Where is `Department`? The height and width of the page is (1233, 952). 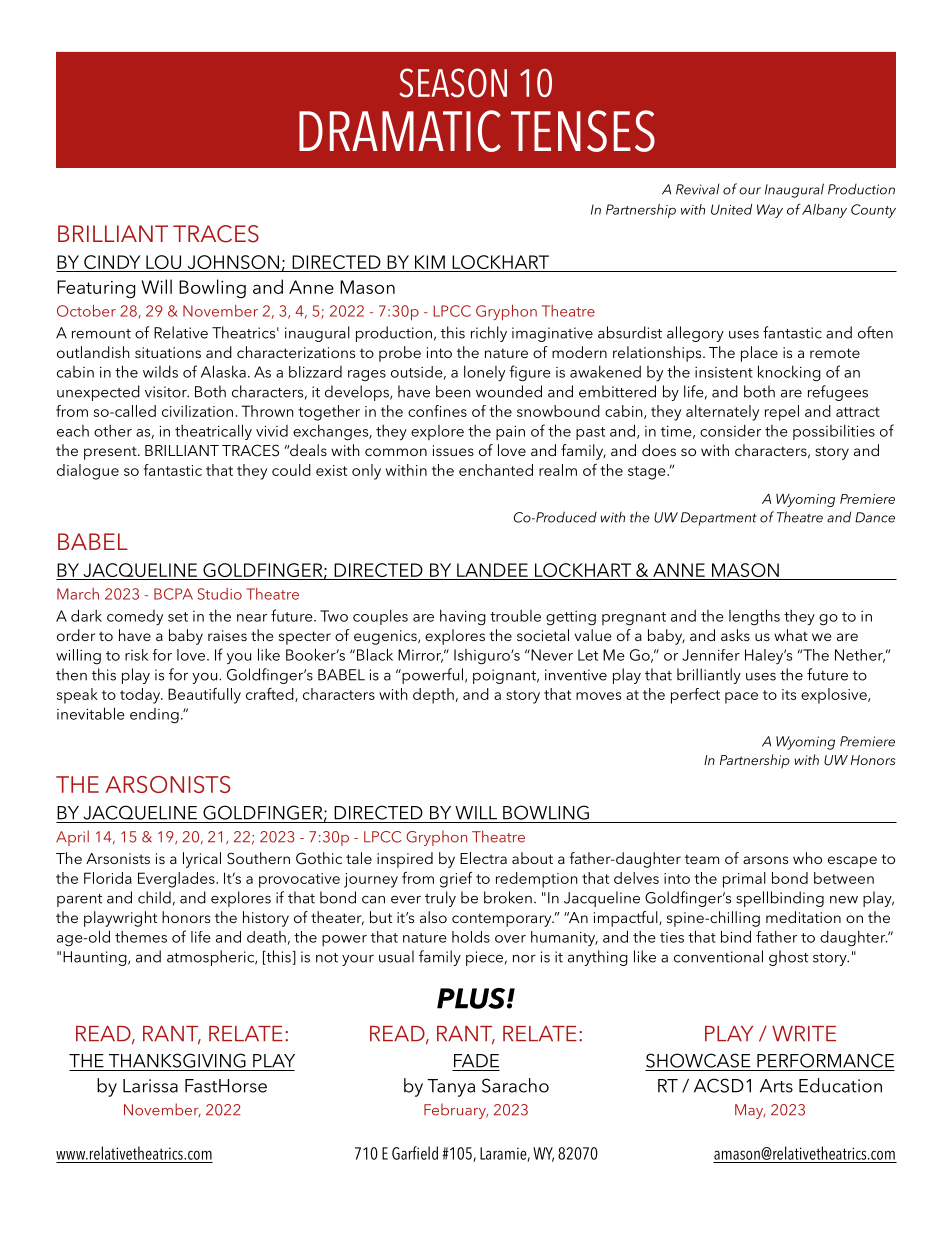 Department is located at coordinates (719, 519).
